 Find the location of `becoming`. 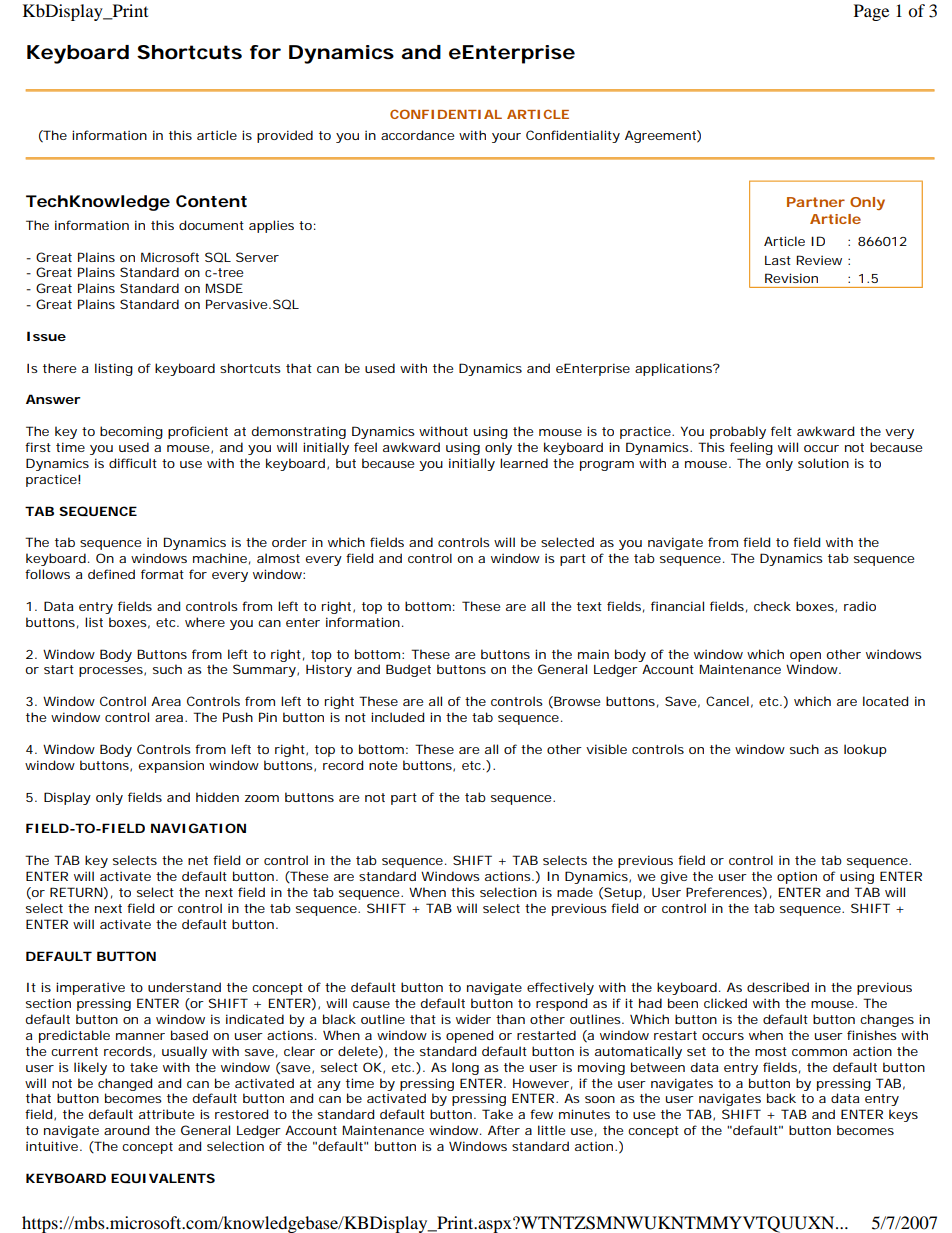

becoming is located at coordinates (131, 432).
